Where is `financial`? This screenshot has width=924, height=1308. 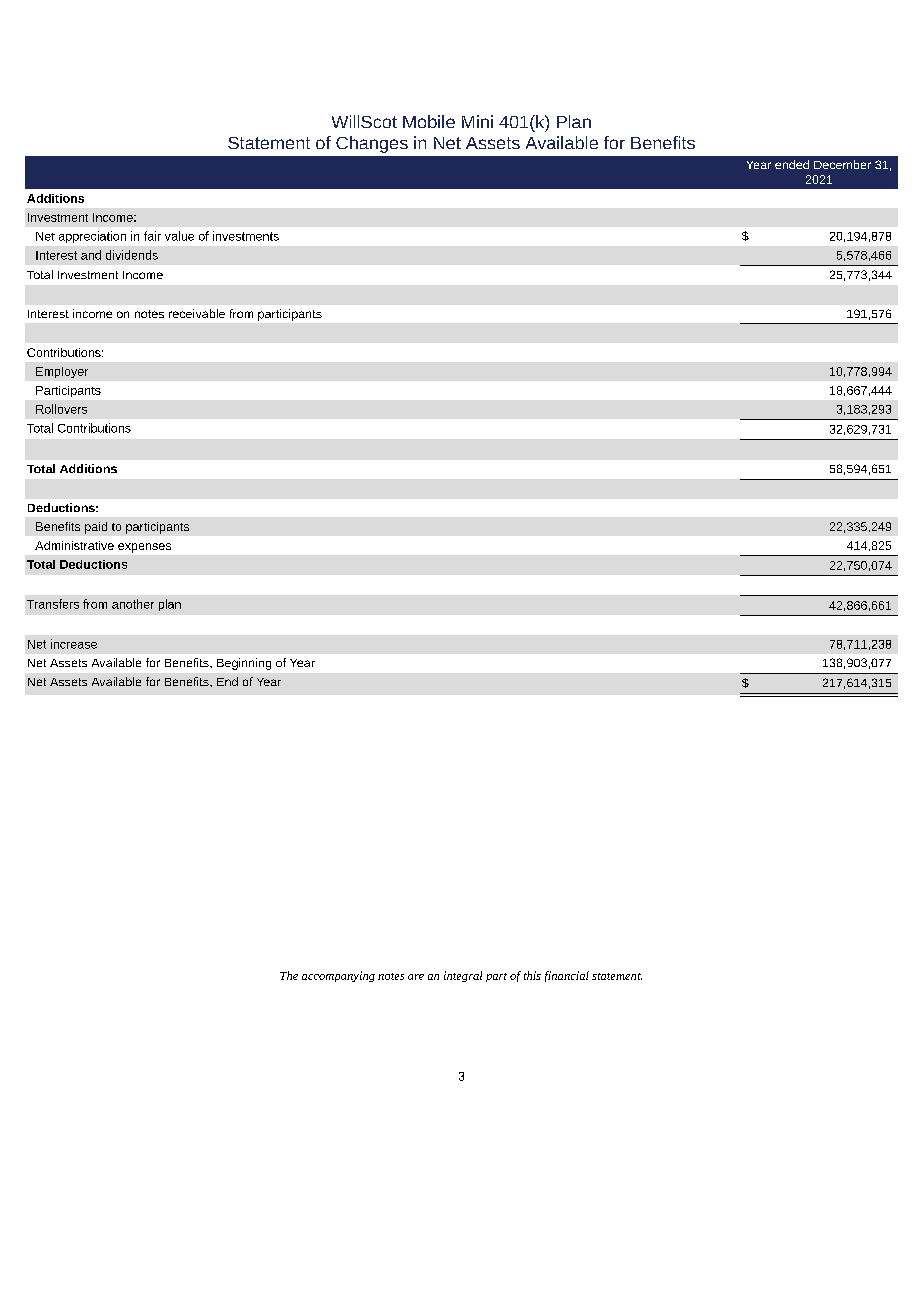
financial is located at coordinates (567, 976).
